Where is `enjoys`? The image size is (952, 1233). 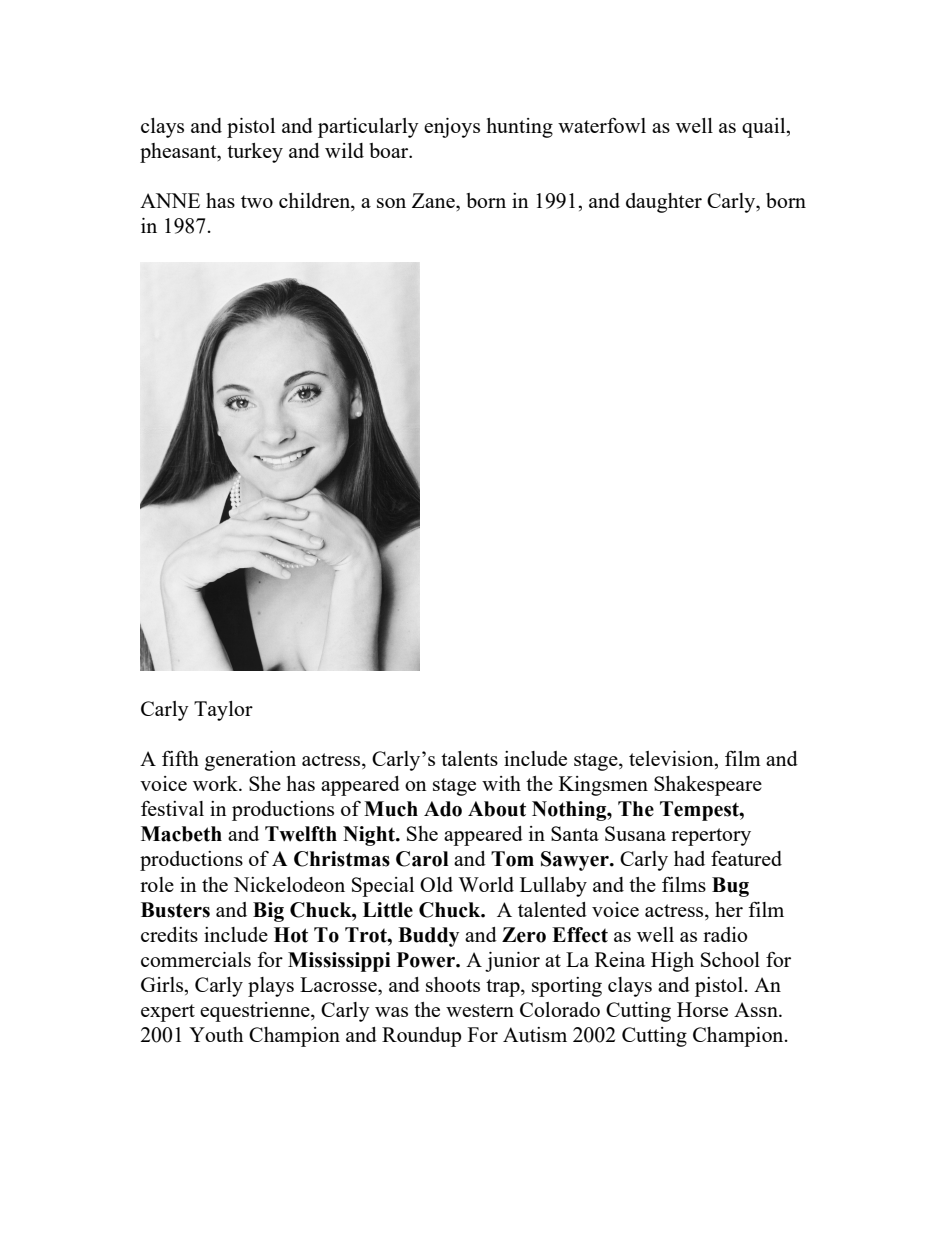
enjoys is located at coordinates (452, 128).
